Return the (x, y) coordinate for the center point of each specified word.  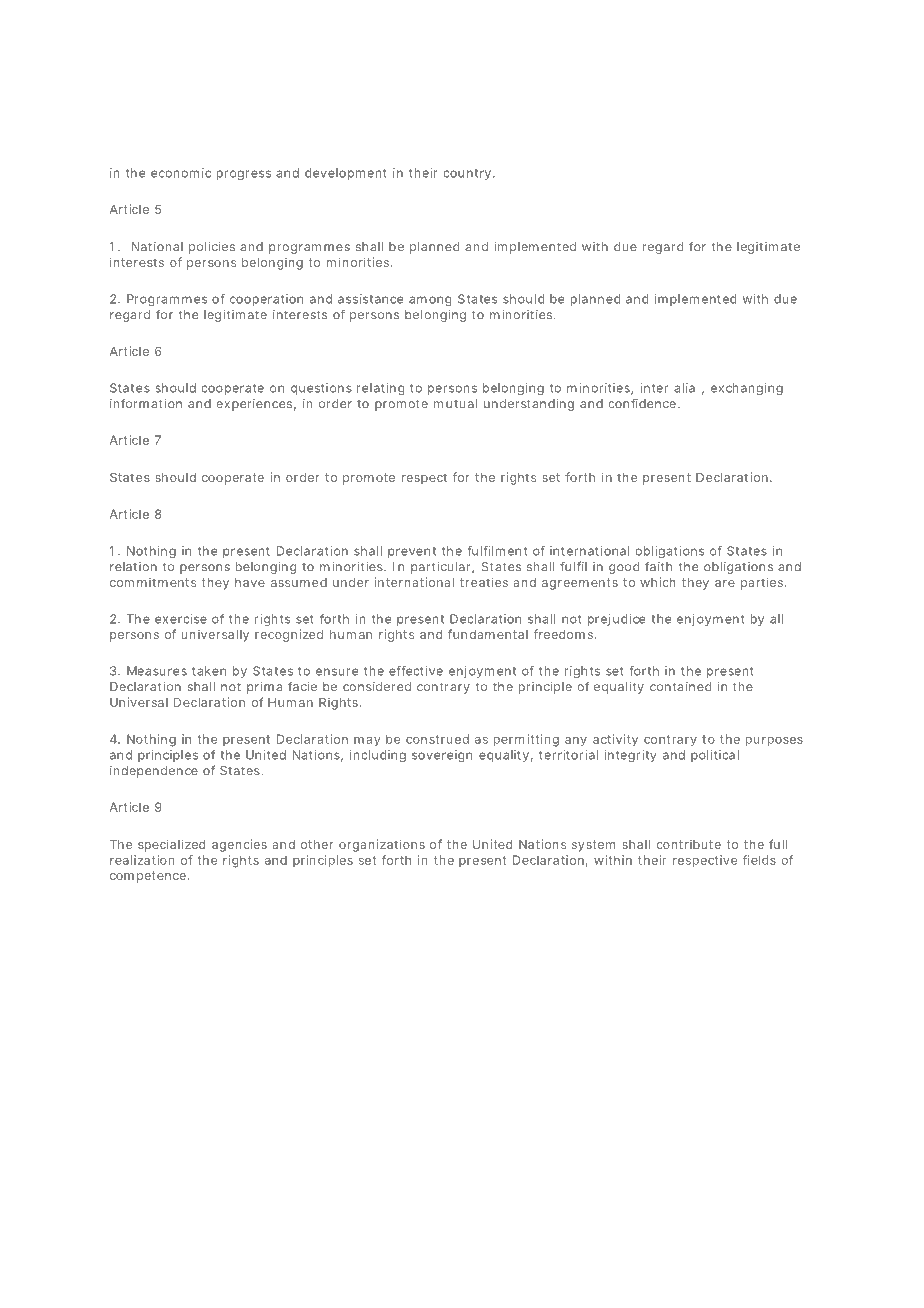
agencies (239, 845)
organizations (382, 845)
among (430, 301)
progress (244, 175)
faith (658, 566)
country (467, 174)
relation (133, 567)
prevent (412, 552)
